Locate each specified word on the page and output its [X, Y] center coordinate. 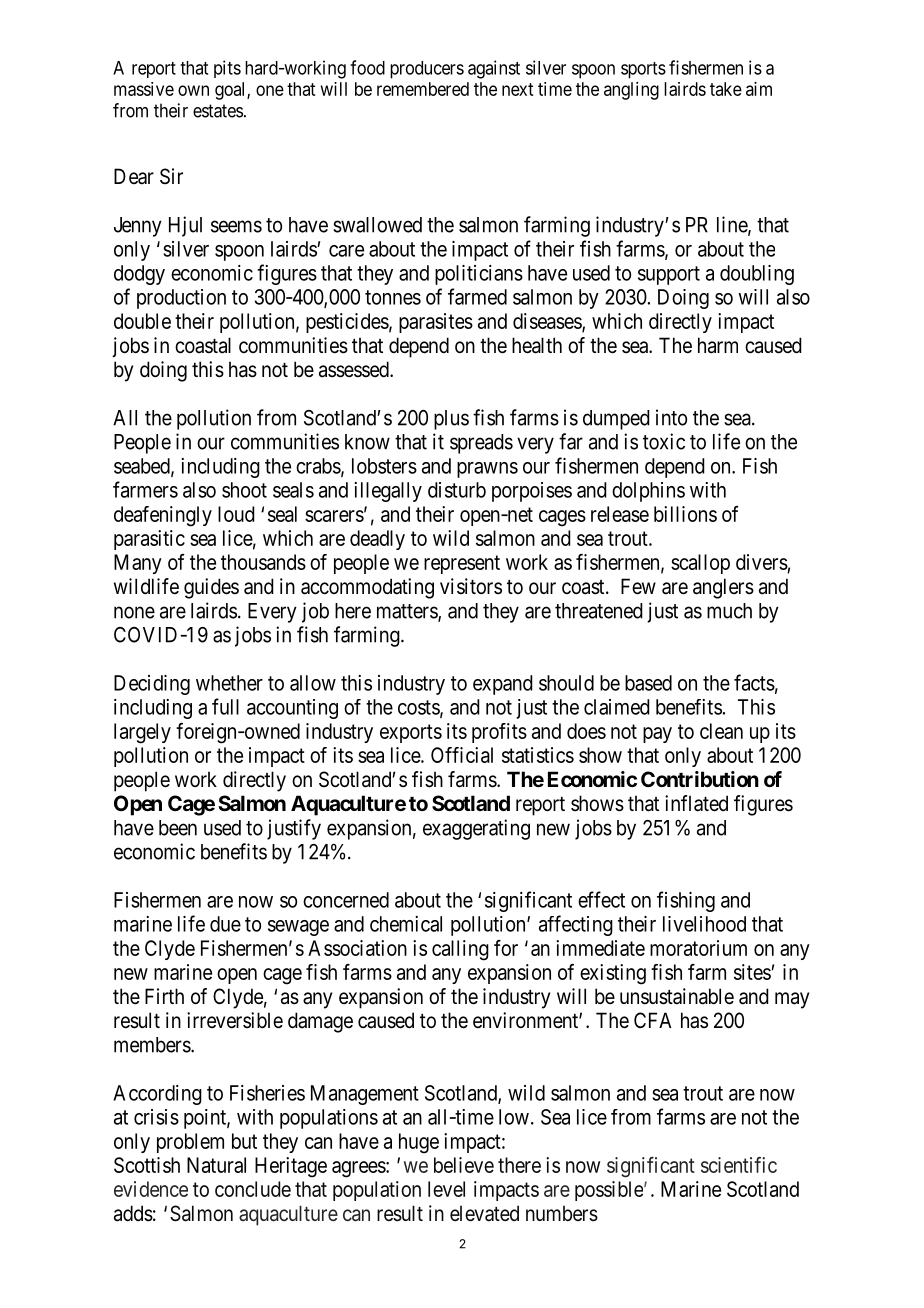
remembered [423, 89]
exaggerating [476, 829]
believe [464, 1165]
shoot [244, 490]
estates [218, 111]
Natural [216, 1165]
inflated [696, 803]
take [726, 89]
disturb [457, 490]
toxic [664, 441]
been [178, 828]
